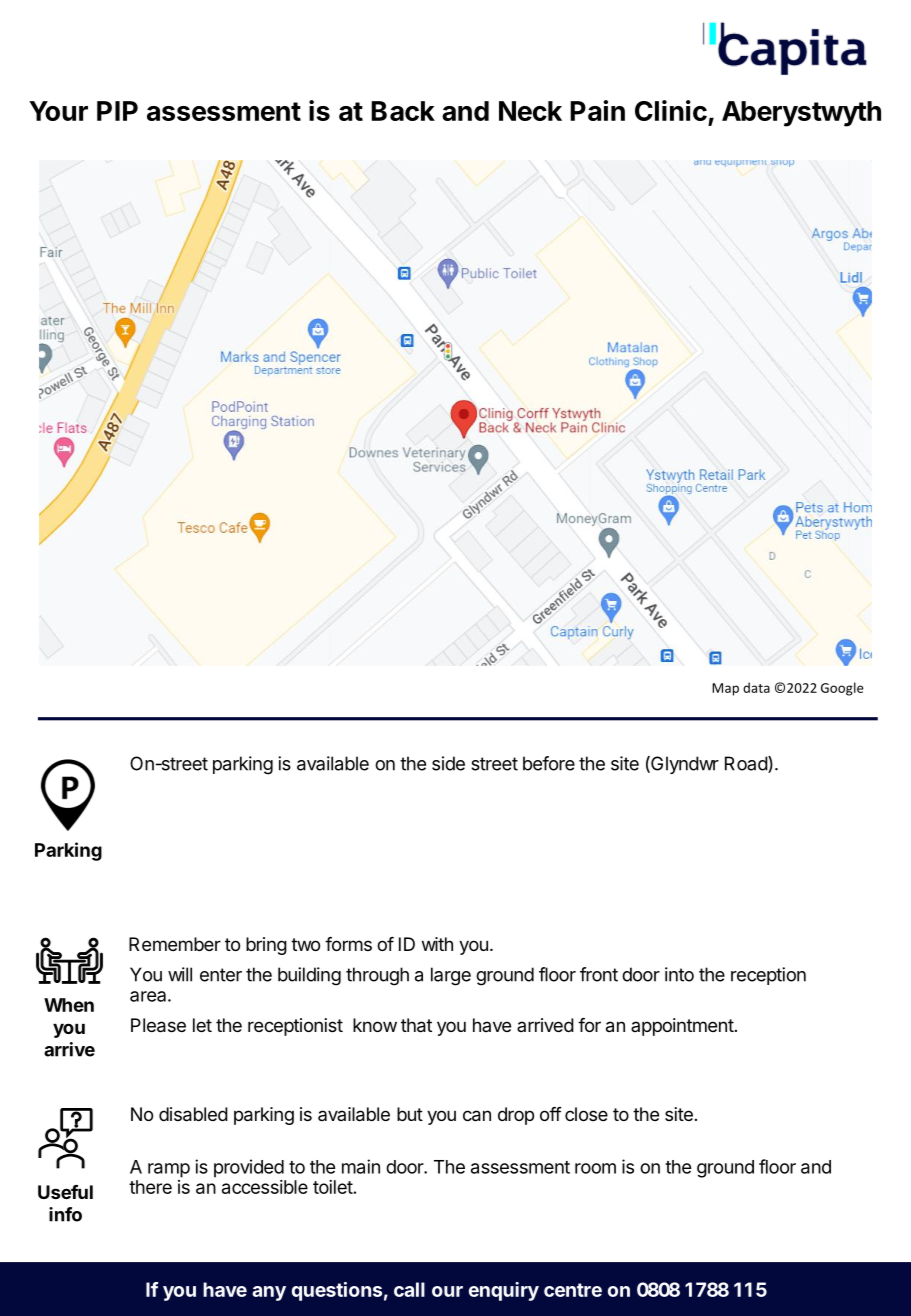 Image resolution: width=911 pixels, height=1316 pixels. What do you see at coordinates (150, 1187) in the document?
I see `there` at bounding box center [150, 1187].
